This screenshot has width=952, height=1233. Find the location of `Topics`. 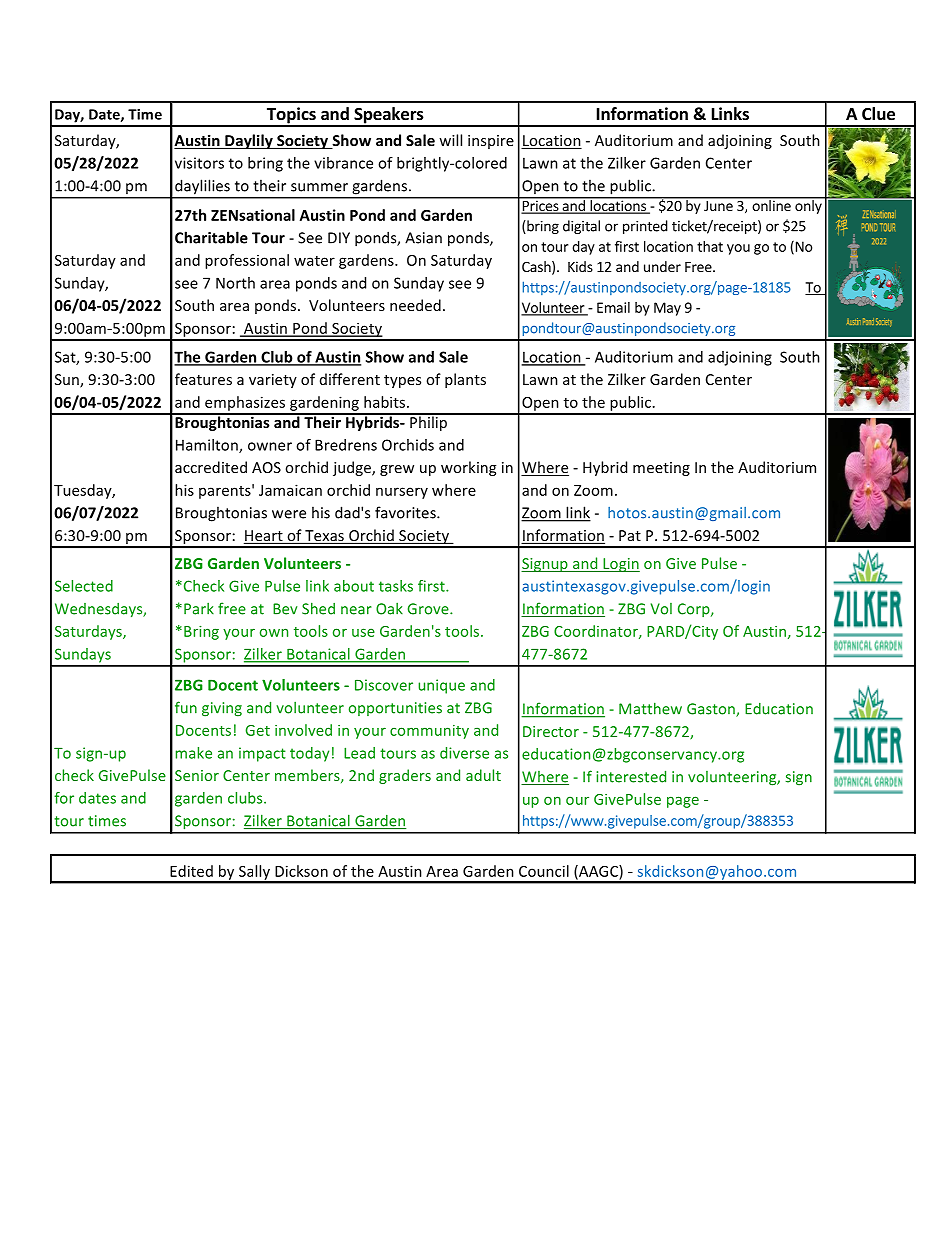

Topics is located at coordinates (291, 116).
